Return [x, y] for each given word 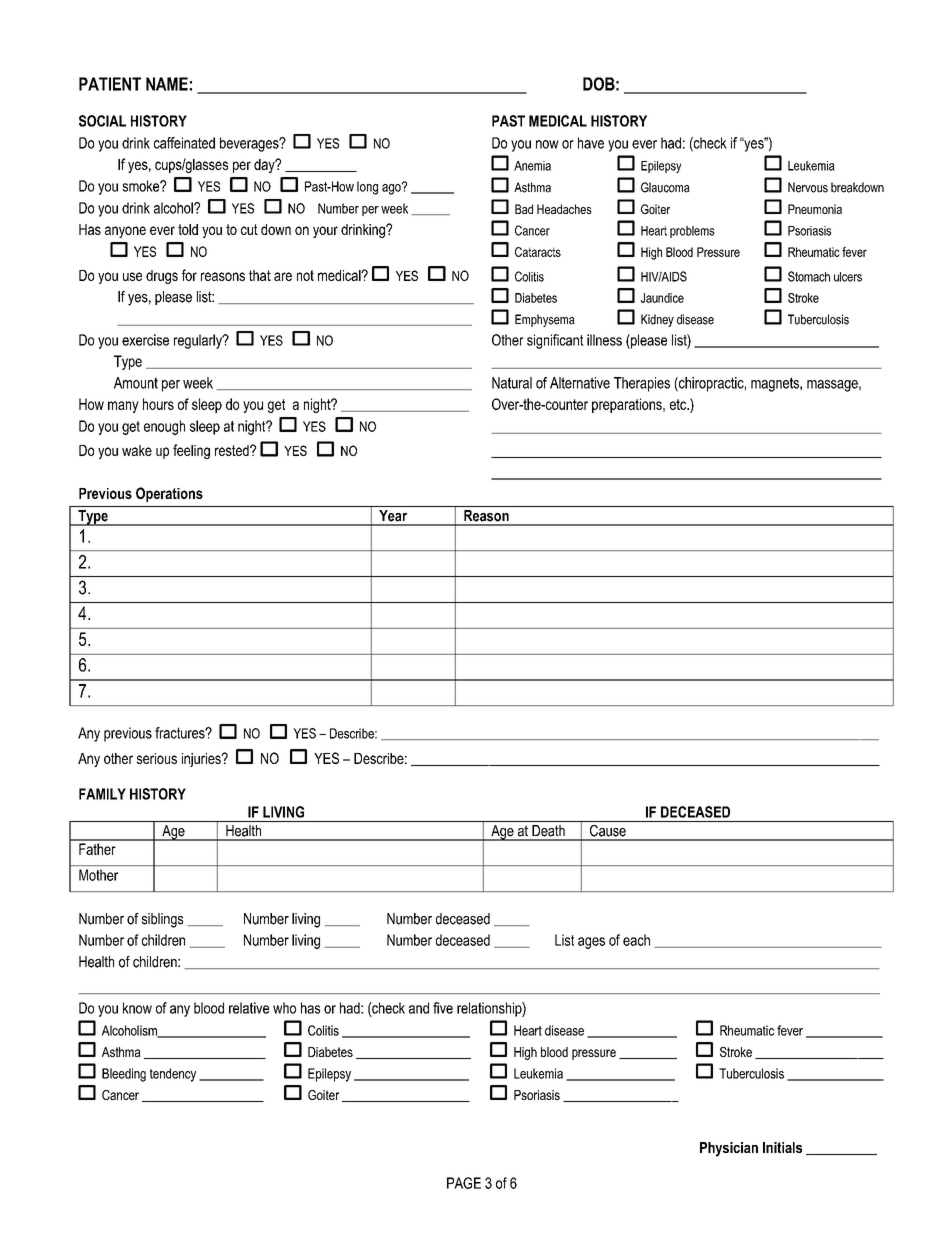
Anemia [532, 166]
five [443, 1008]
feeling [191, 451]
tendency [173, 1075]
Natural [512, 383]
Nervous [808, 187]
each [636, 940]
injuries [202, 760]
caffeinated [184, 143]
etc [679, 404]
